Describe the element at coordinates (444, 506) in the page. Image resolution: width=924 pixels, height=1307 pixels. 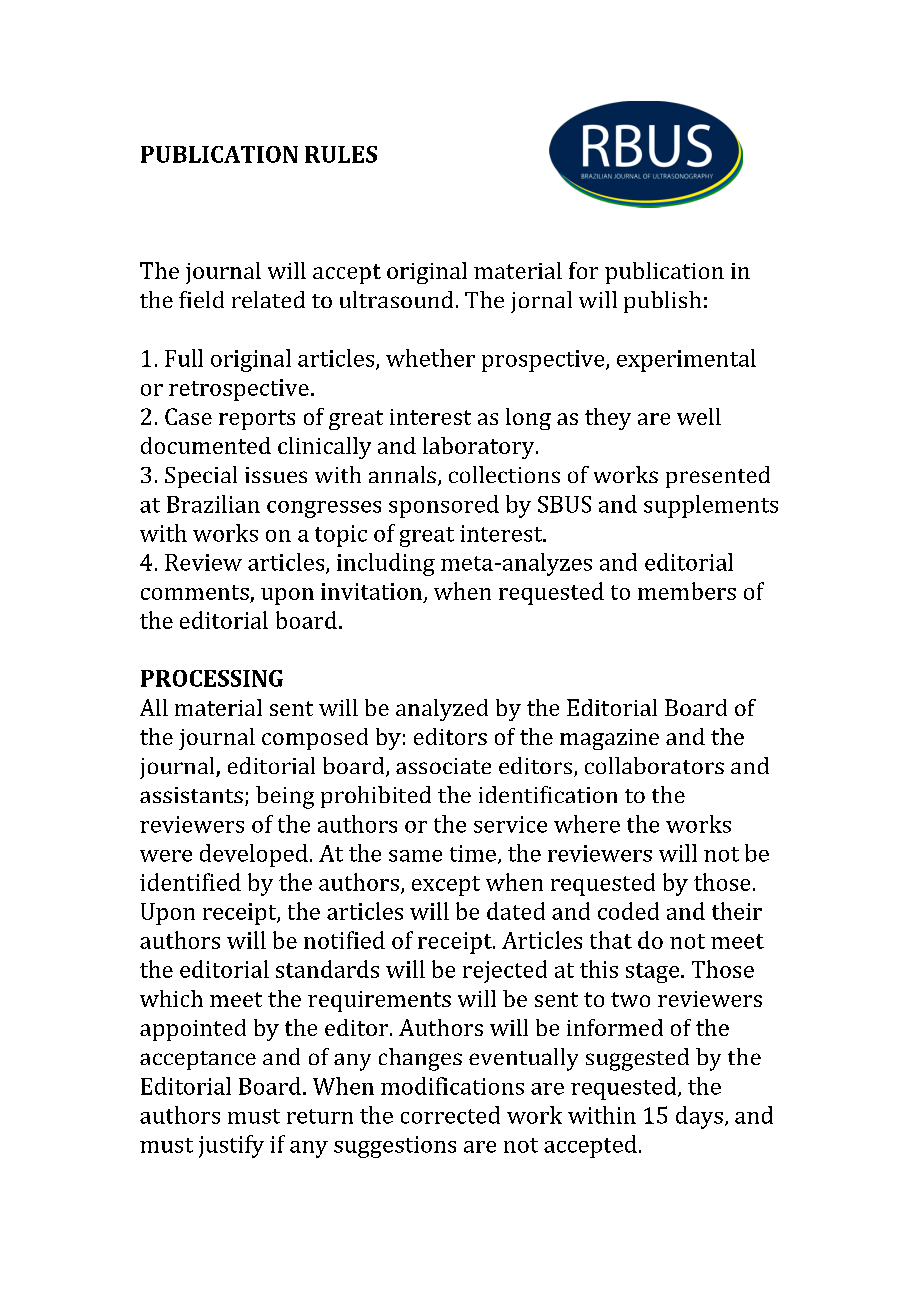
I see `sponsored` at that location.
